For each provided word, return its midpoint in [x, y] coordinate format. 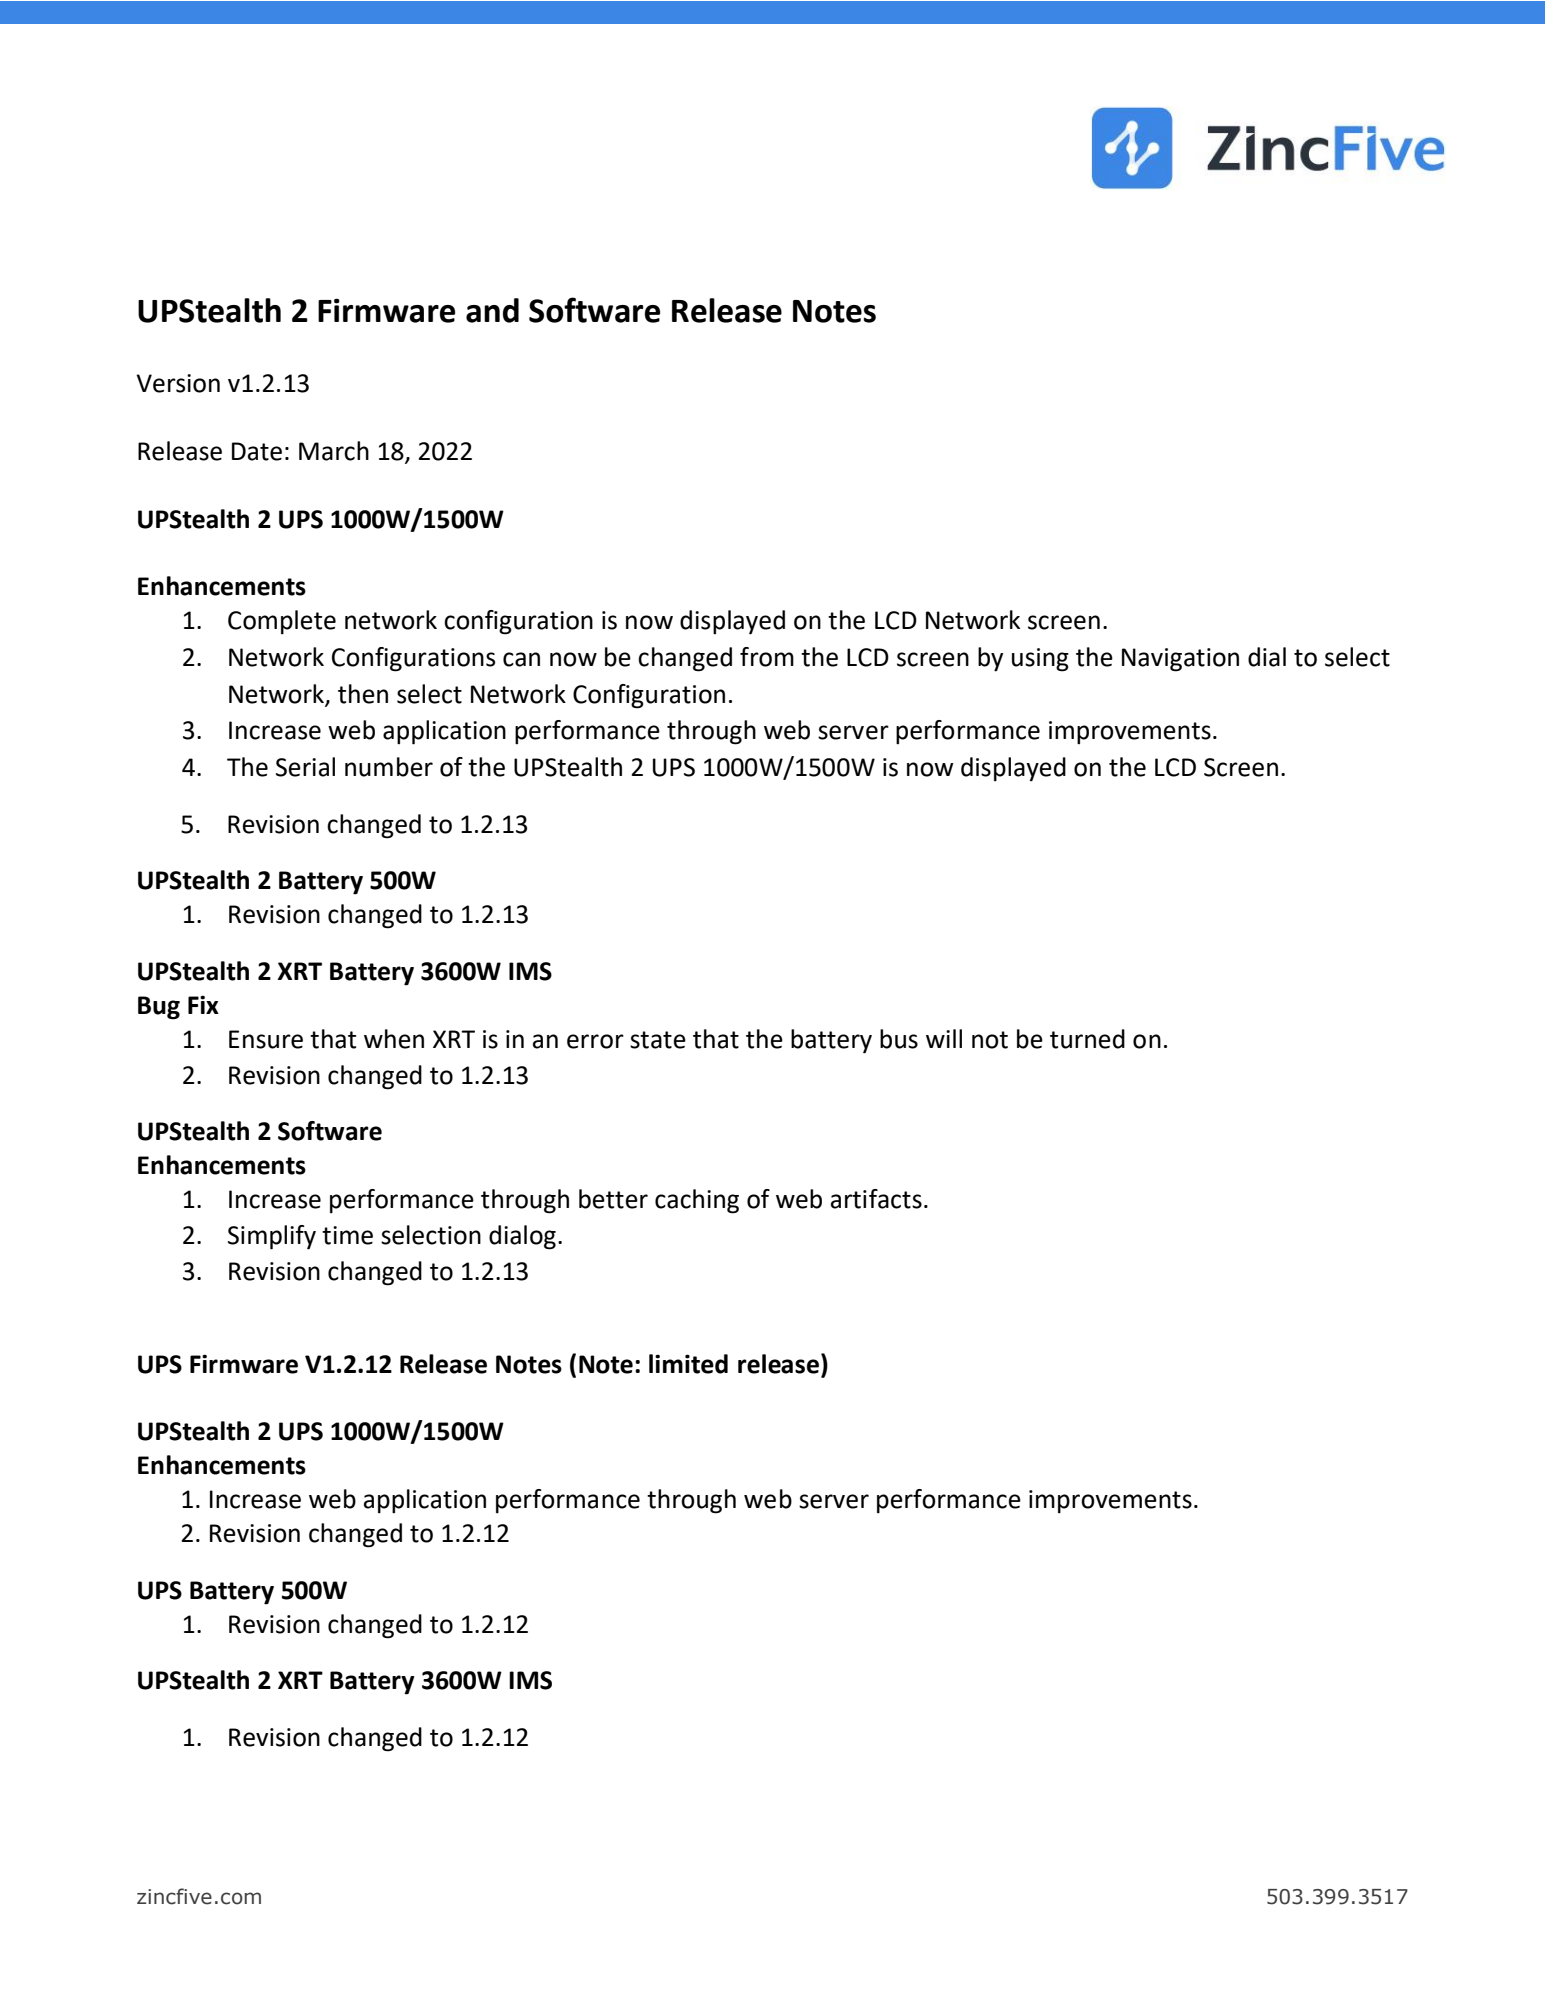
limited [688, 1364]
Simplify [272, 1237]
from [767, 657]
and [492, 310]
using [1040, 660]
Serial [305, 767]
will [944, 1038]
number [389, 767]
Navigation [1180, 660]
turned [1087, 1039]
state [658, 1040]
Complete [282, 622]
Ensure [266, 1039]
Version [178, 383]
